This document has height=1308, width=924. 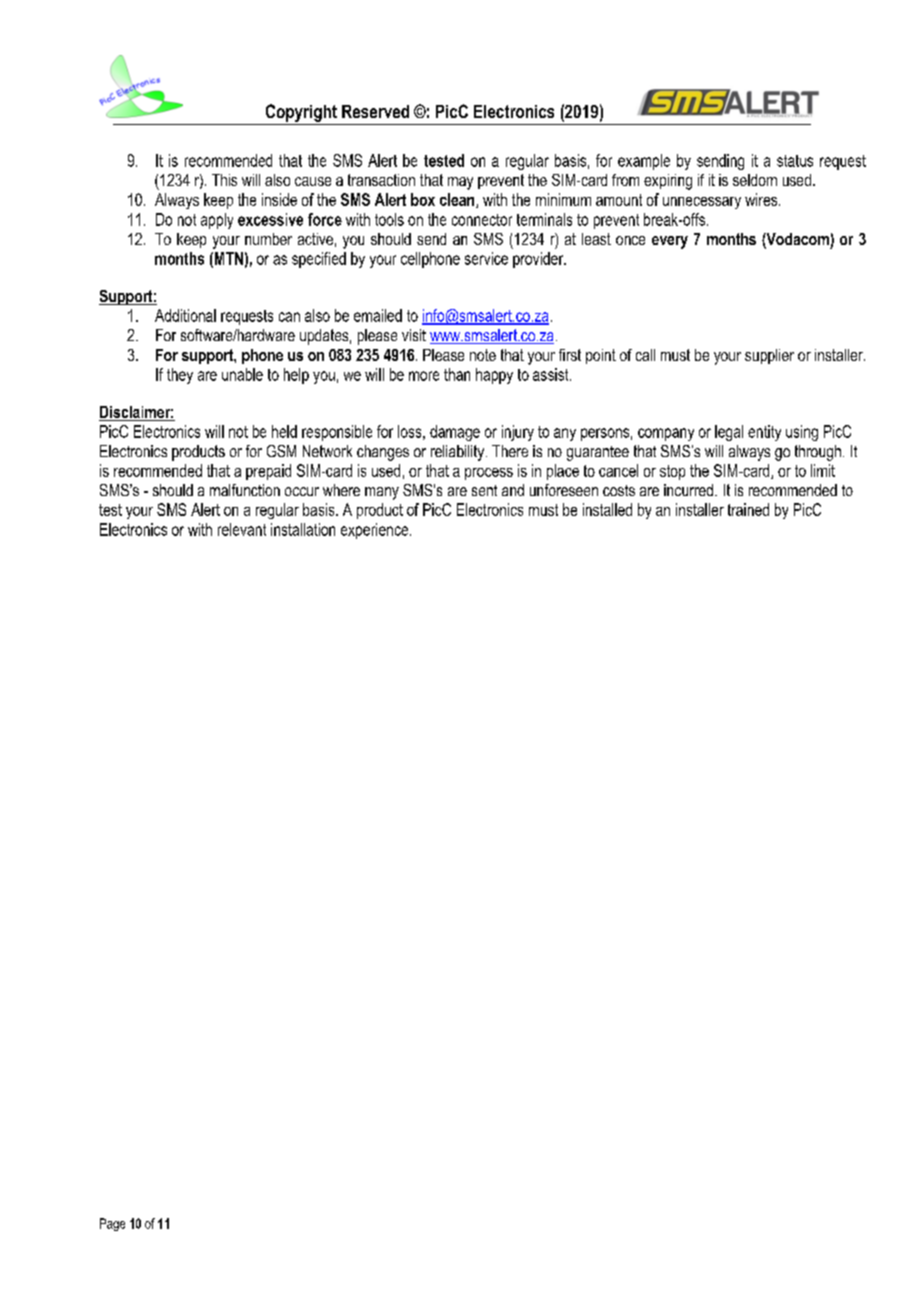 What do you see at coordinates (460, 183) in the document?
I see `may` at bounding box center [460, 183].
